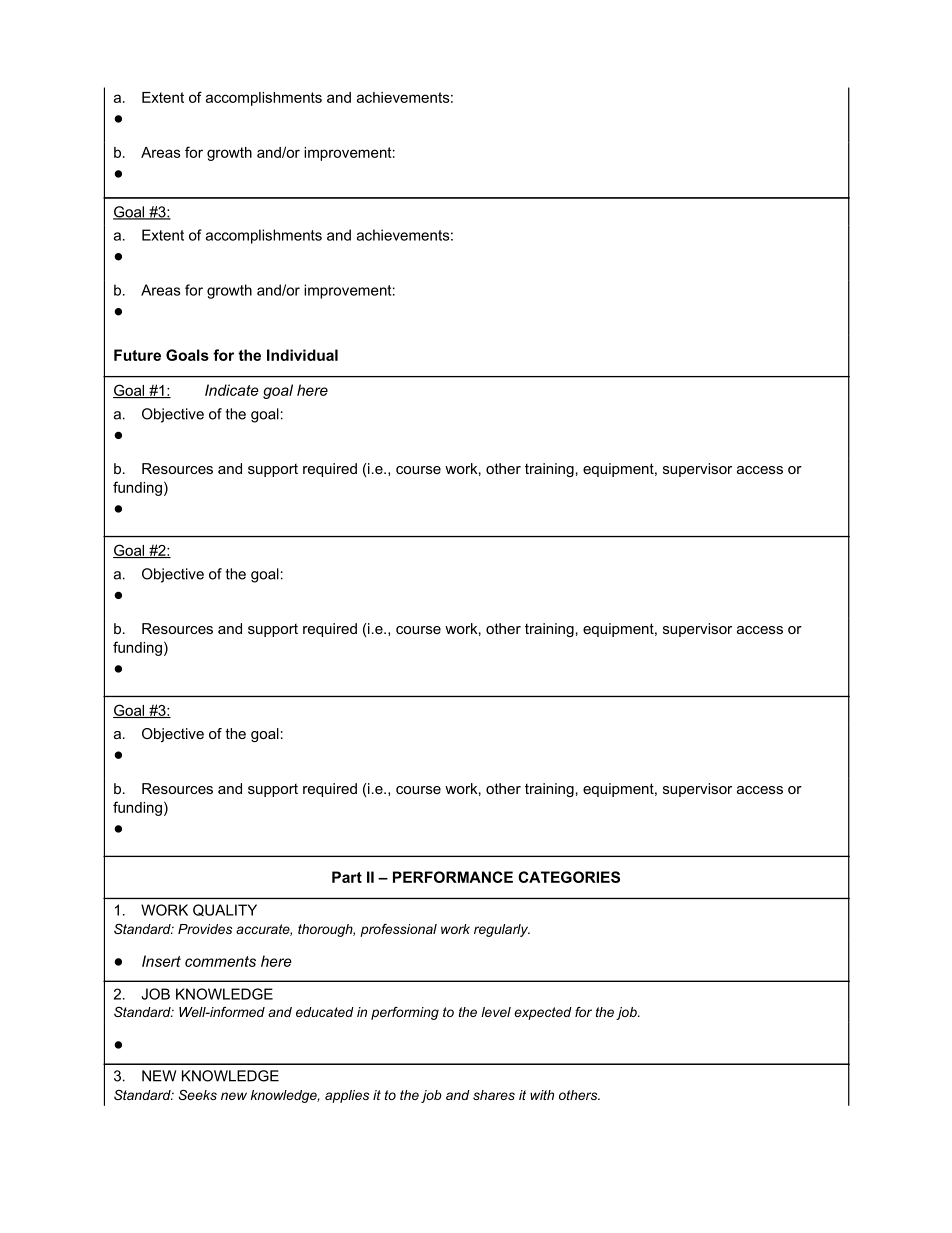 This image has width=952, height=1233. I want to click on CATEGORIES, so click(569, 877).
